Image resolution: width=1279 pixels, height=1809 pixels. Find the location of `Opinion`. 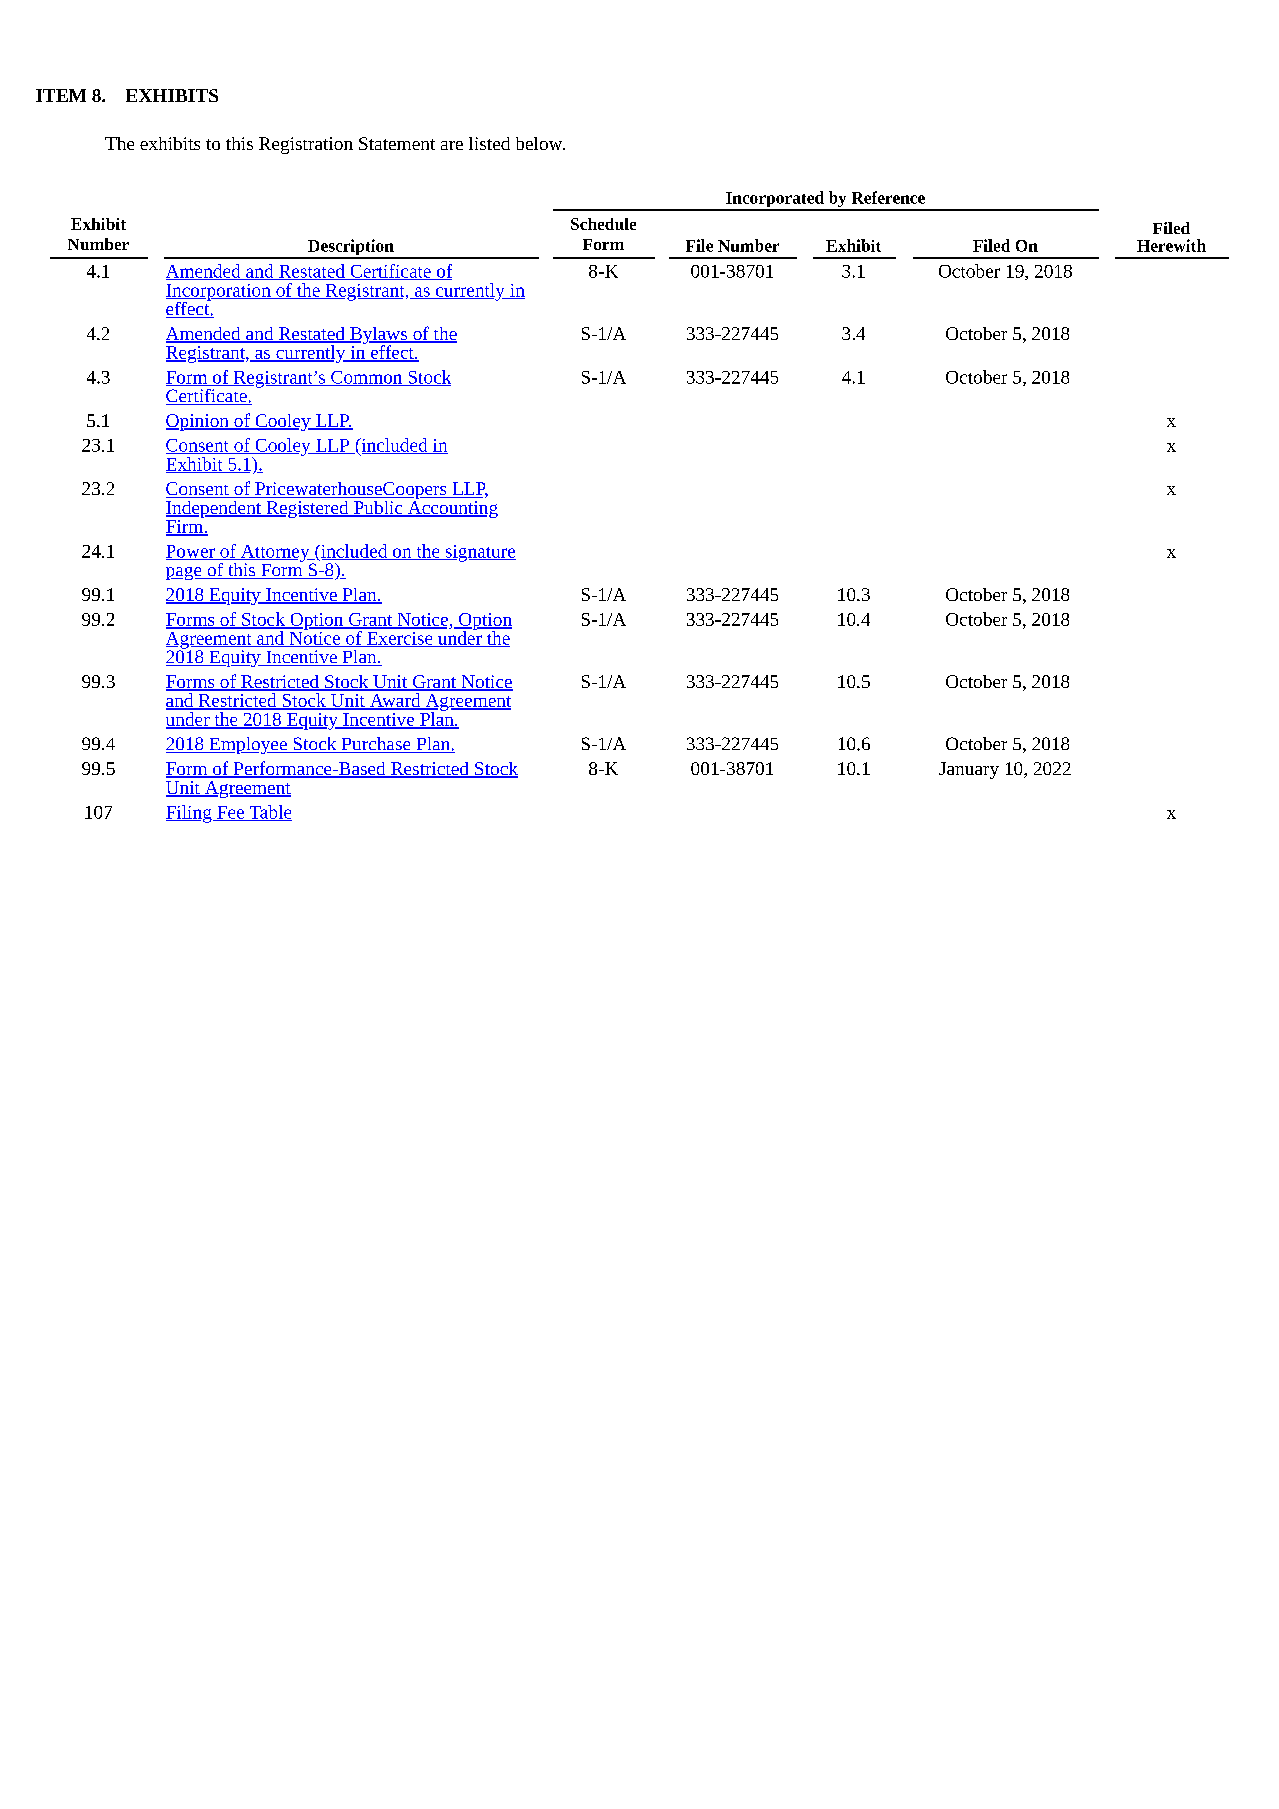

Opinion is located at coordinates (198, 422).
